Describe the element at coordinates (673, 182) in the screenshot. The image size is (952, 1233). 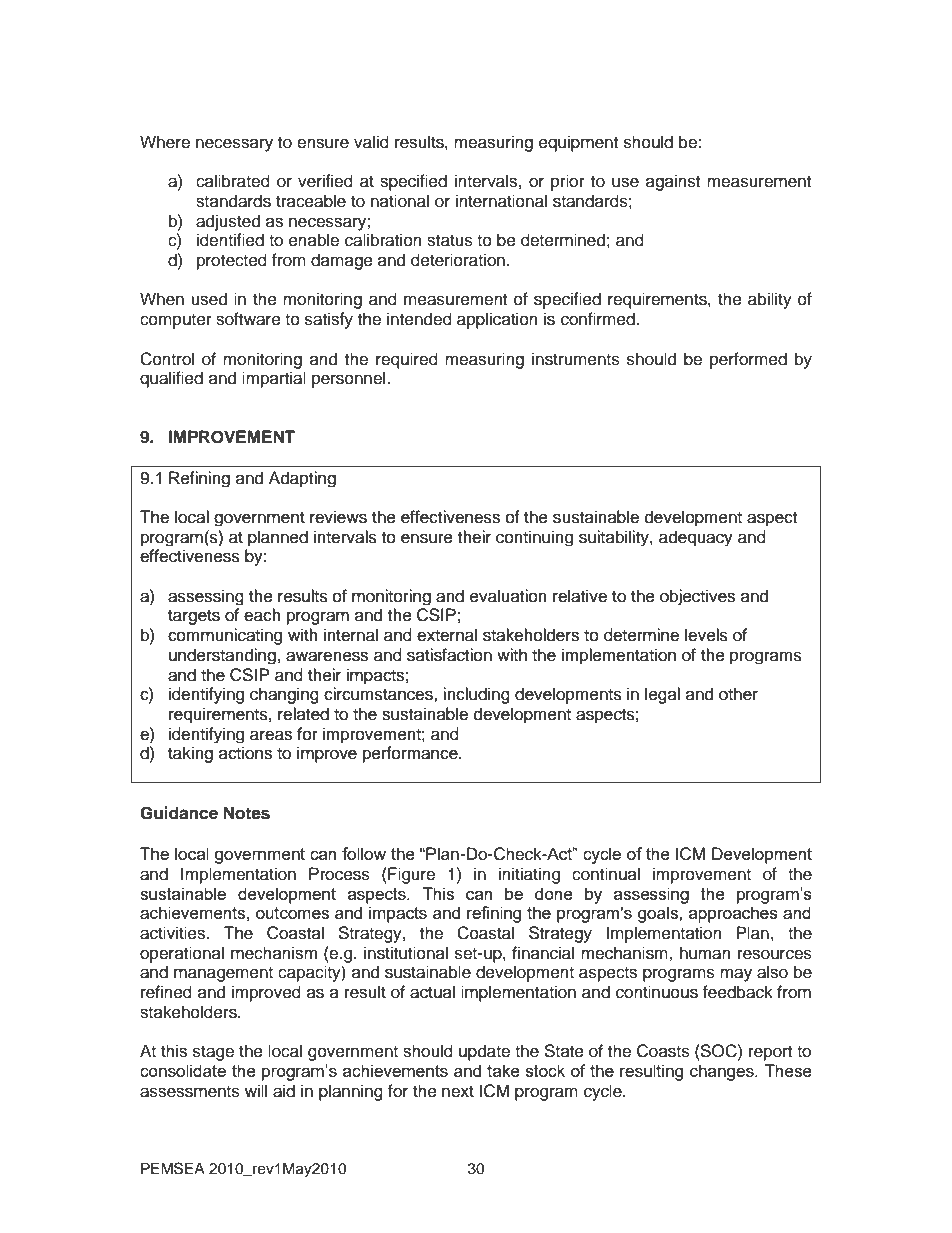
I see `against` at that location.
